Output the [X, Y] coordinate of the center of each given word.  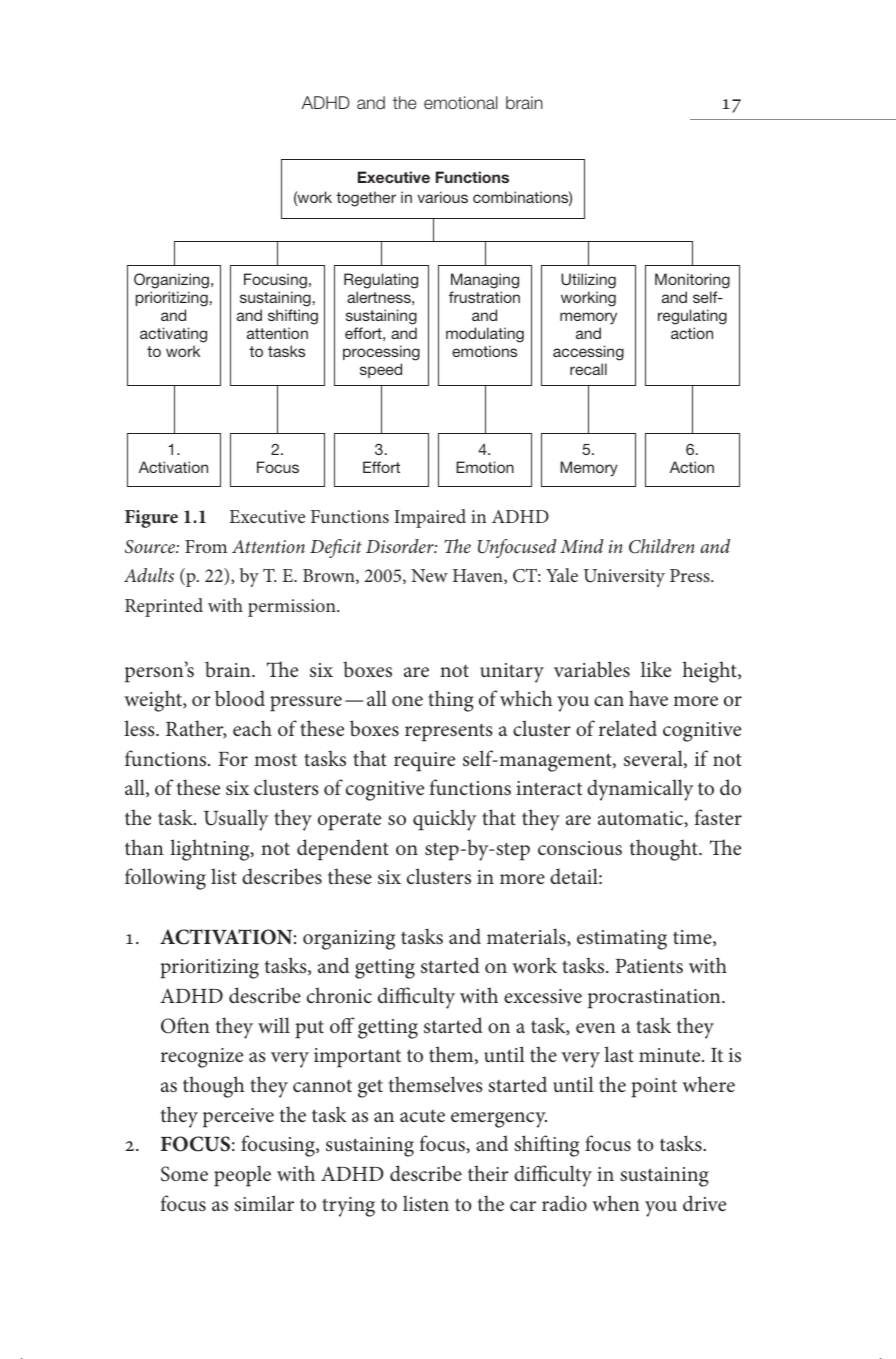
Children [662, 546]
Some [184, 1174]
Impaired [430, 518]
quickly [444, 820]
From [206, 546]
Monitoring [692, 282]
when [616, 1203]
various [442, 197]
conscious [580, 848]
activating [173, 335]
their [488, 1173]
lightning [211, 850]
